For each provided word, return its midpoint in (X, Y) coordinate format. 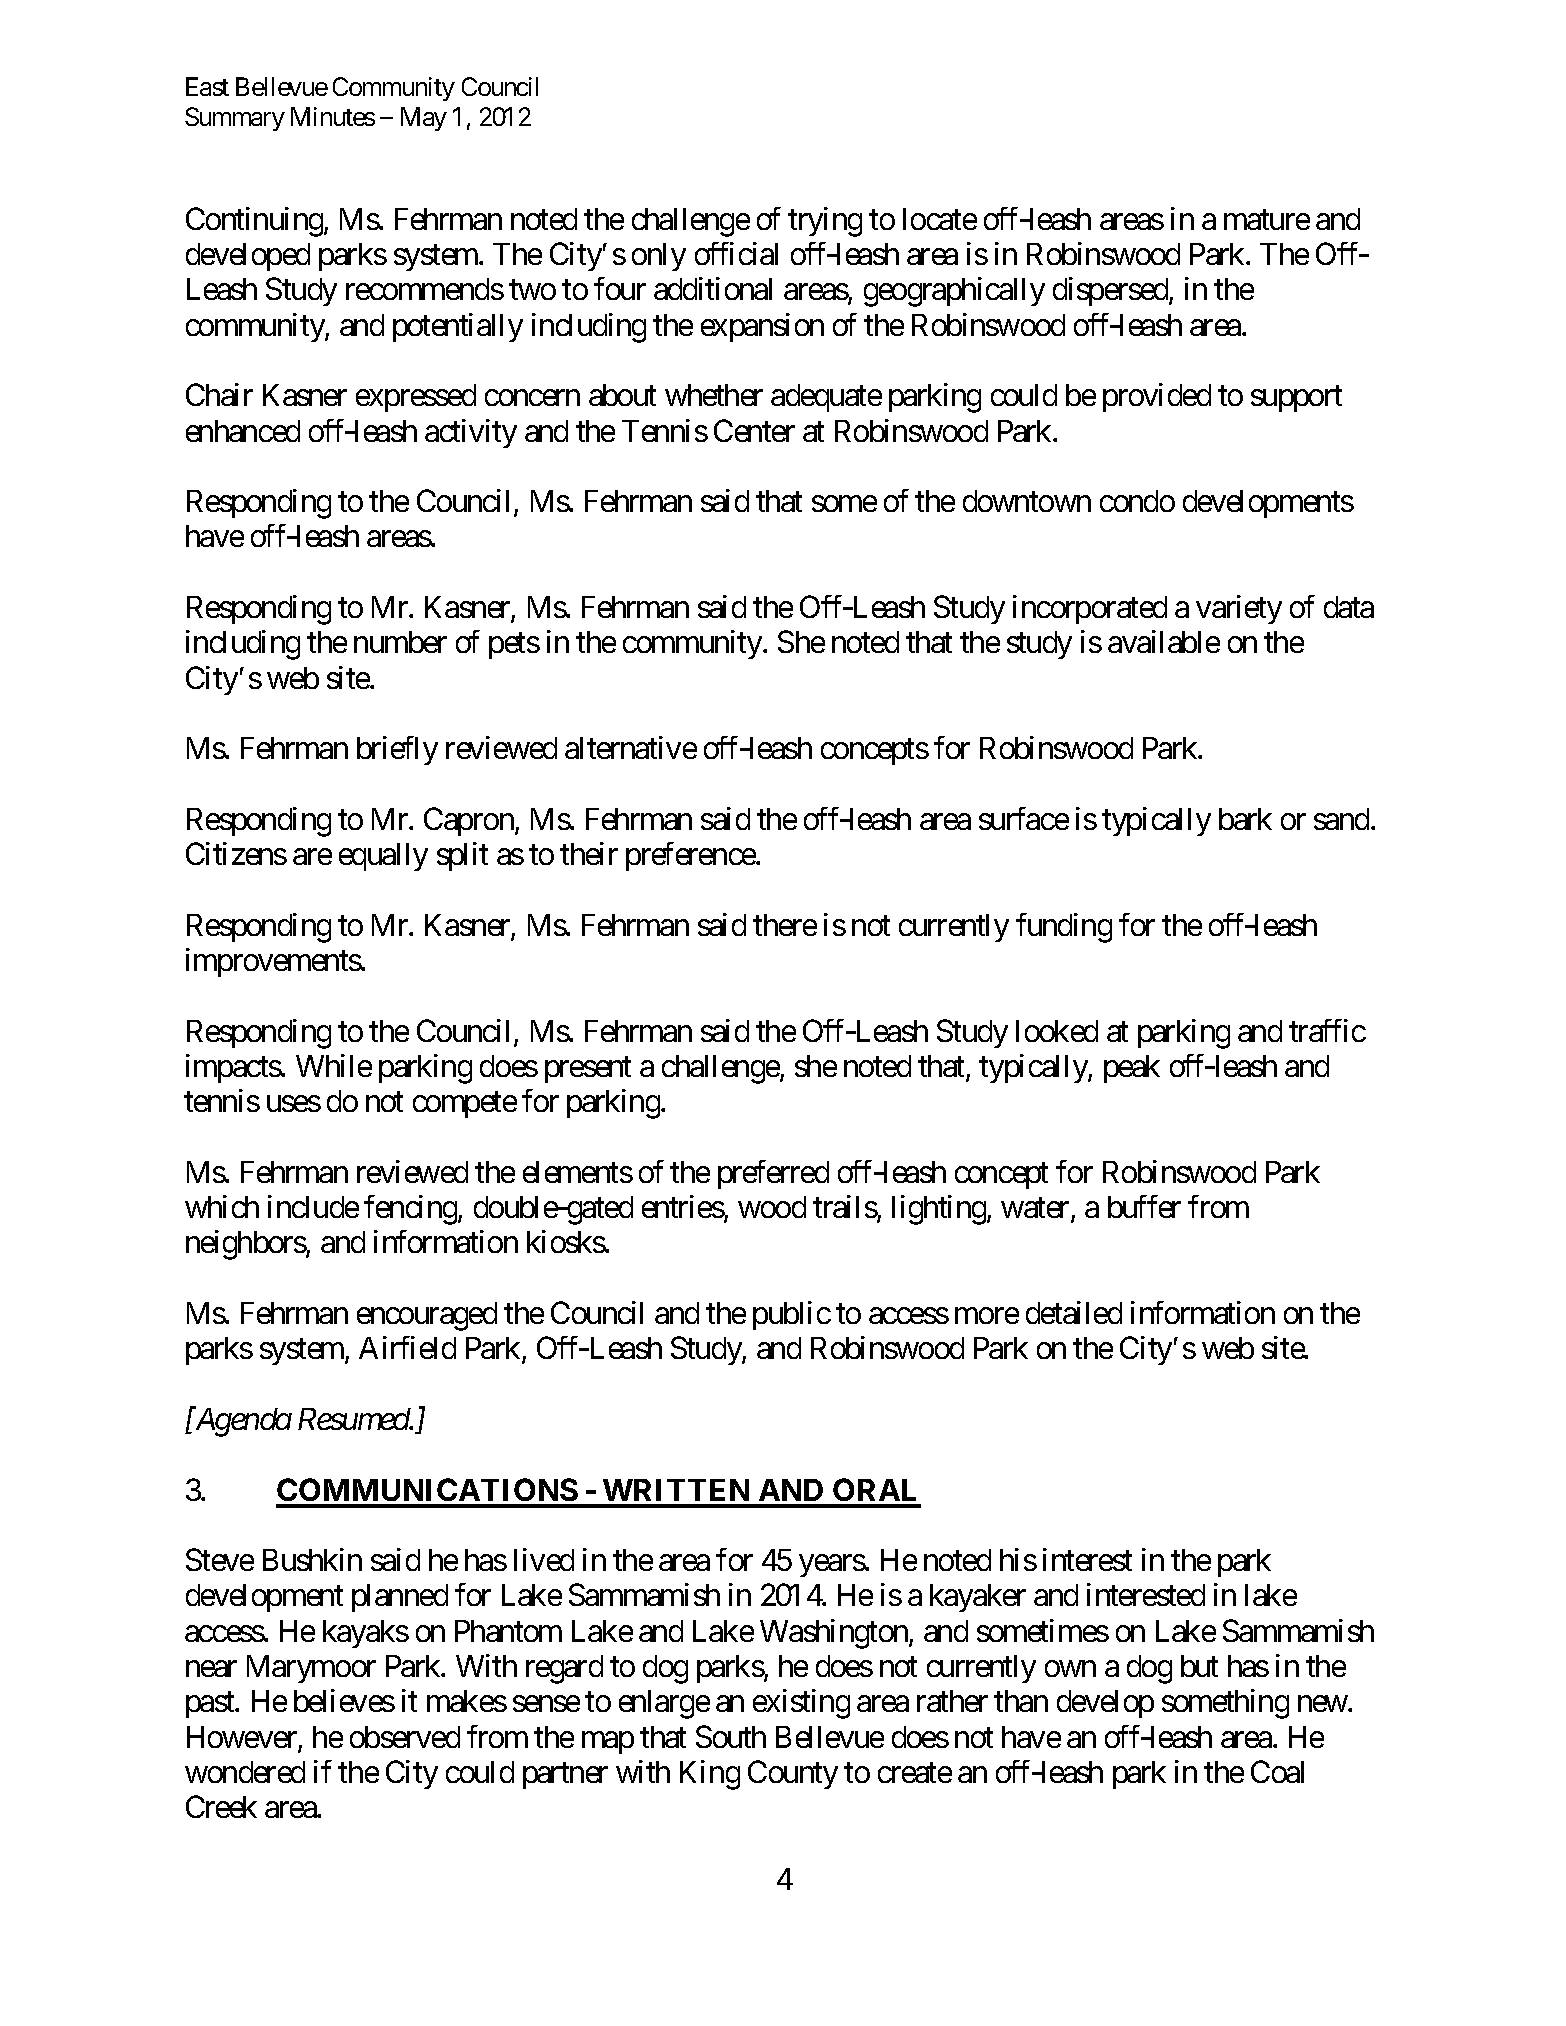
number (400, 642)
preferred (773, 1174)
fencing (411, 1210)
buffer (1144, 1206)
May (424, 119)
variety (1239, 609)
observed (405, 1737)
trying (825, 222)
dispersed (1111, 291)
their (589, 853)
